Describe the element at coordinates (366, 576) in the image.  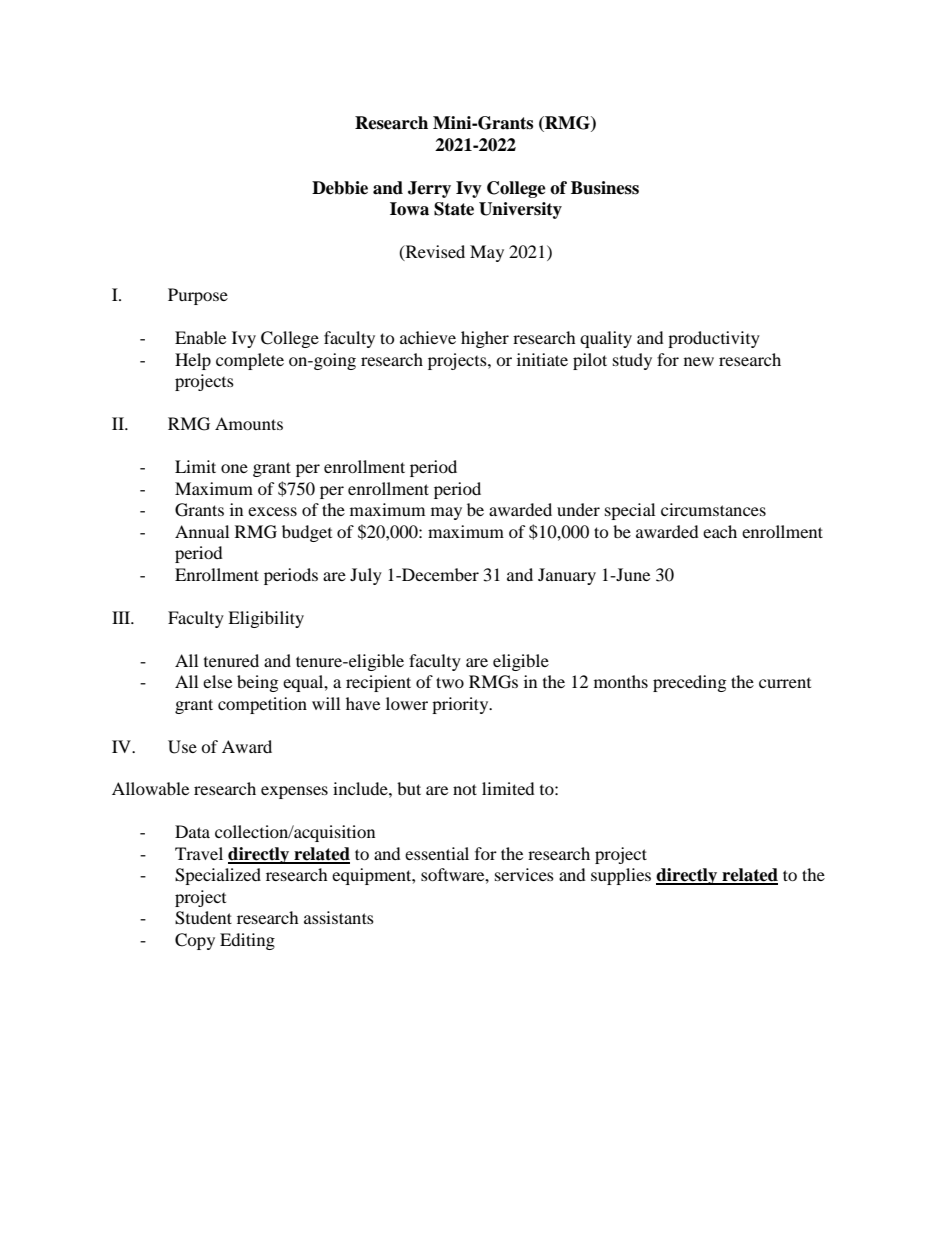
I see `July` at that location.
